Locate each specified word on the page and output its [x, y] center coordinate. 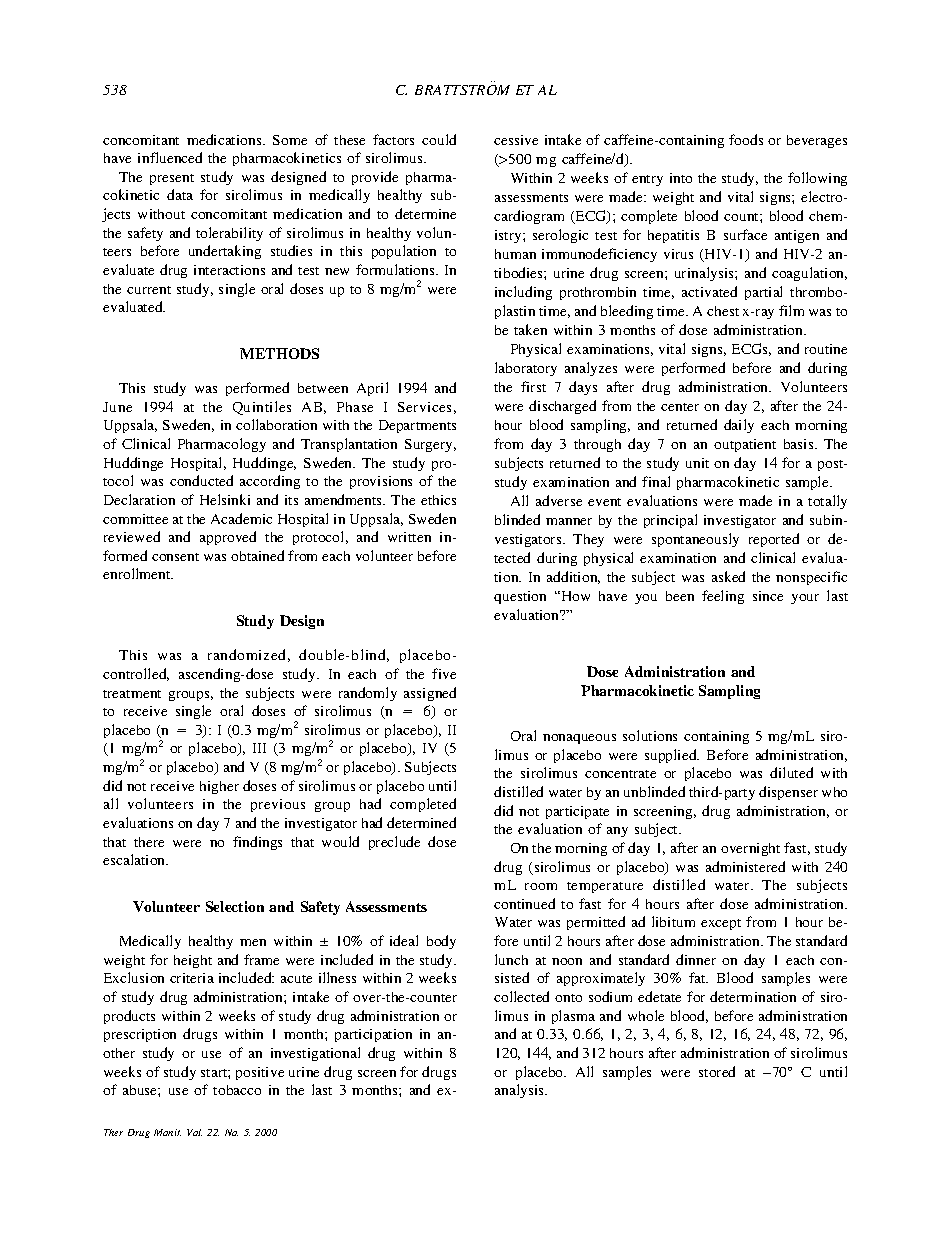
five [444, 673]
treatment [132, 694]
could [439, 139]
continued [524, 903]
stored [717, 1071]
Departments [417, 426]
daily [739, 426]
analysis [520, 1091]
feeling [723, 597]
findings [257, 843]
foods [746, 139]
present [172, 179]
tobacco [237, 1090]
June [117, 407]
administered [745, 866]
